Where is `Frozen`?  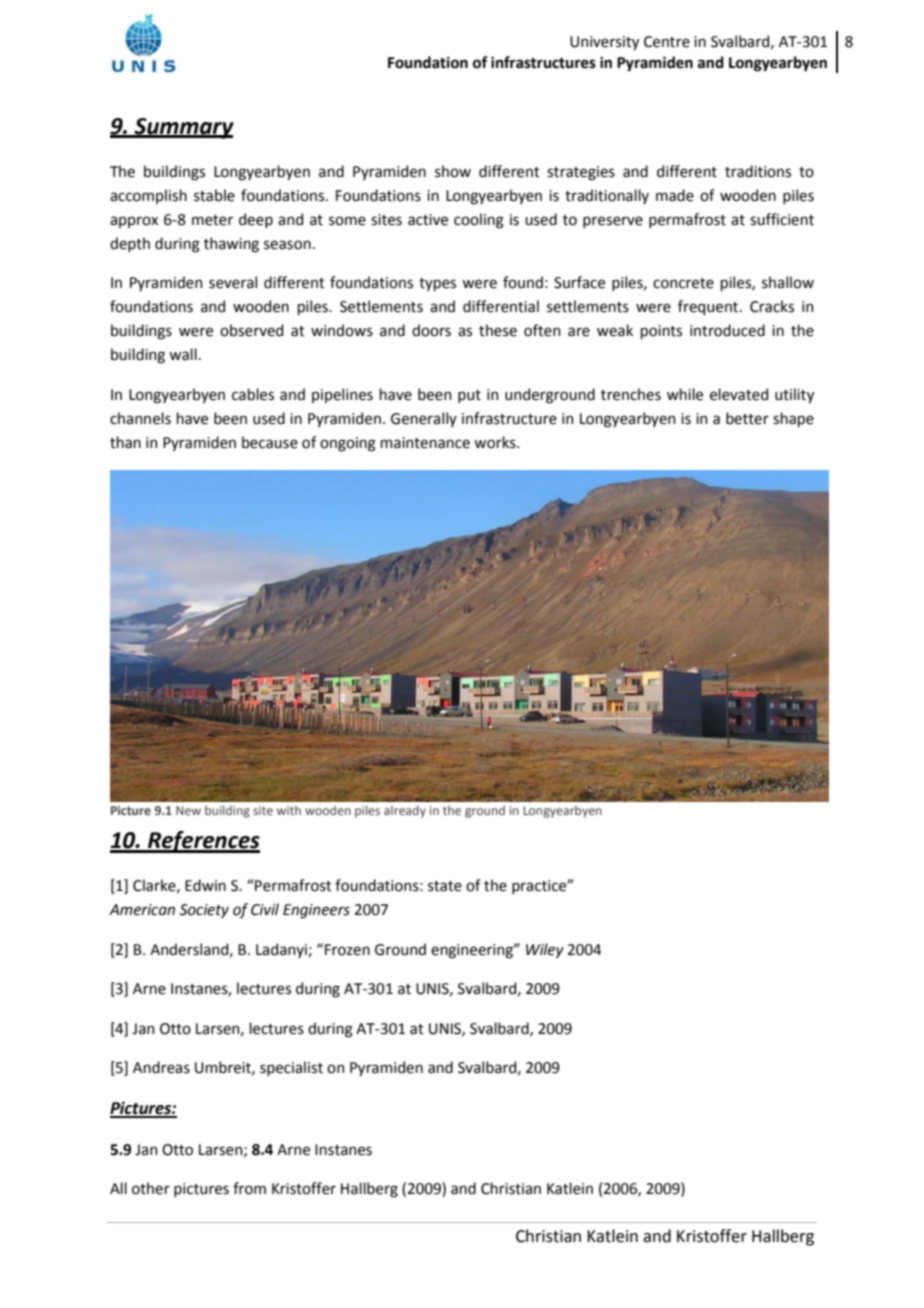
Frozen is located at coordinates (347, 950).
